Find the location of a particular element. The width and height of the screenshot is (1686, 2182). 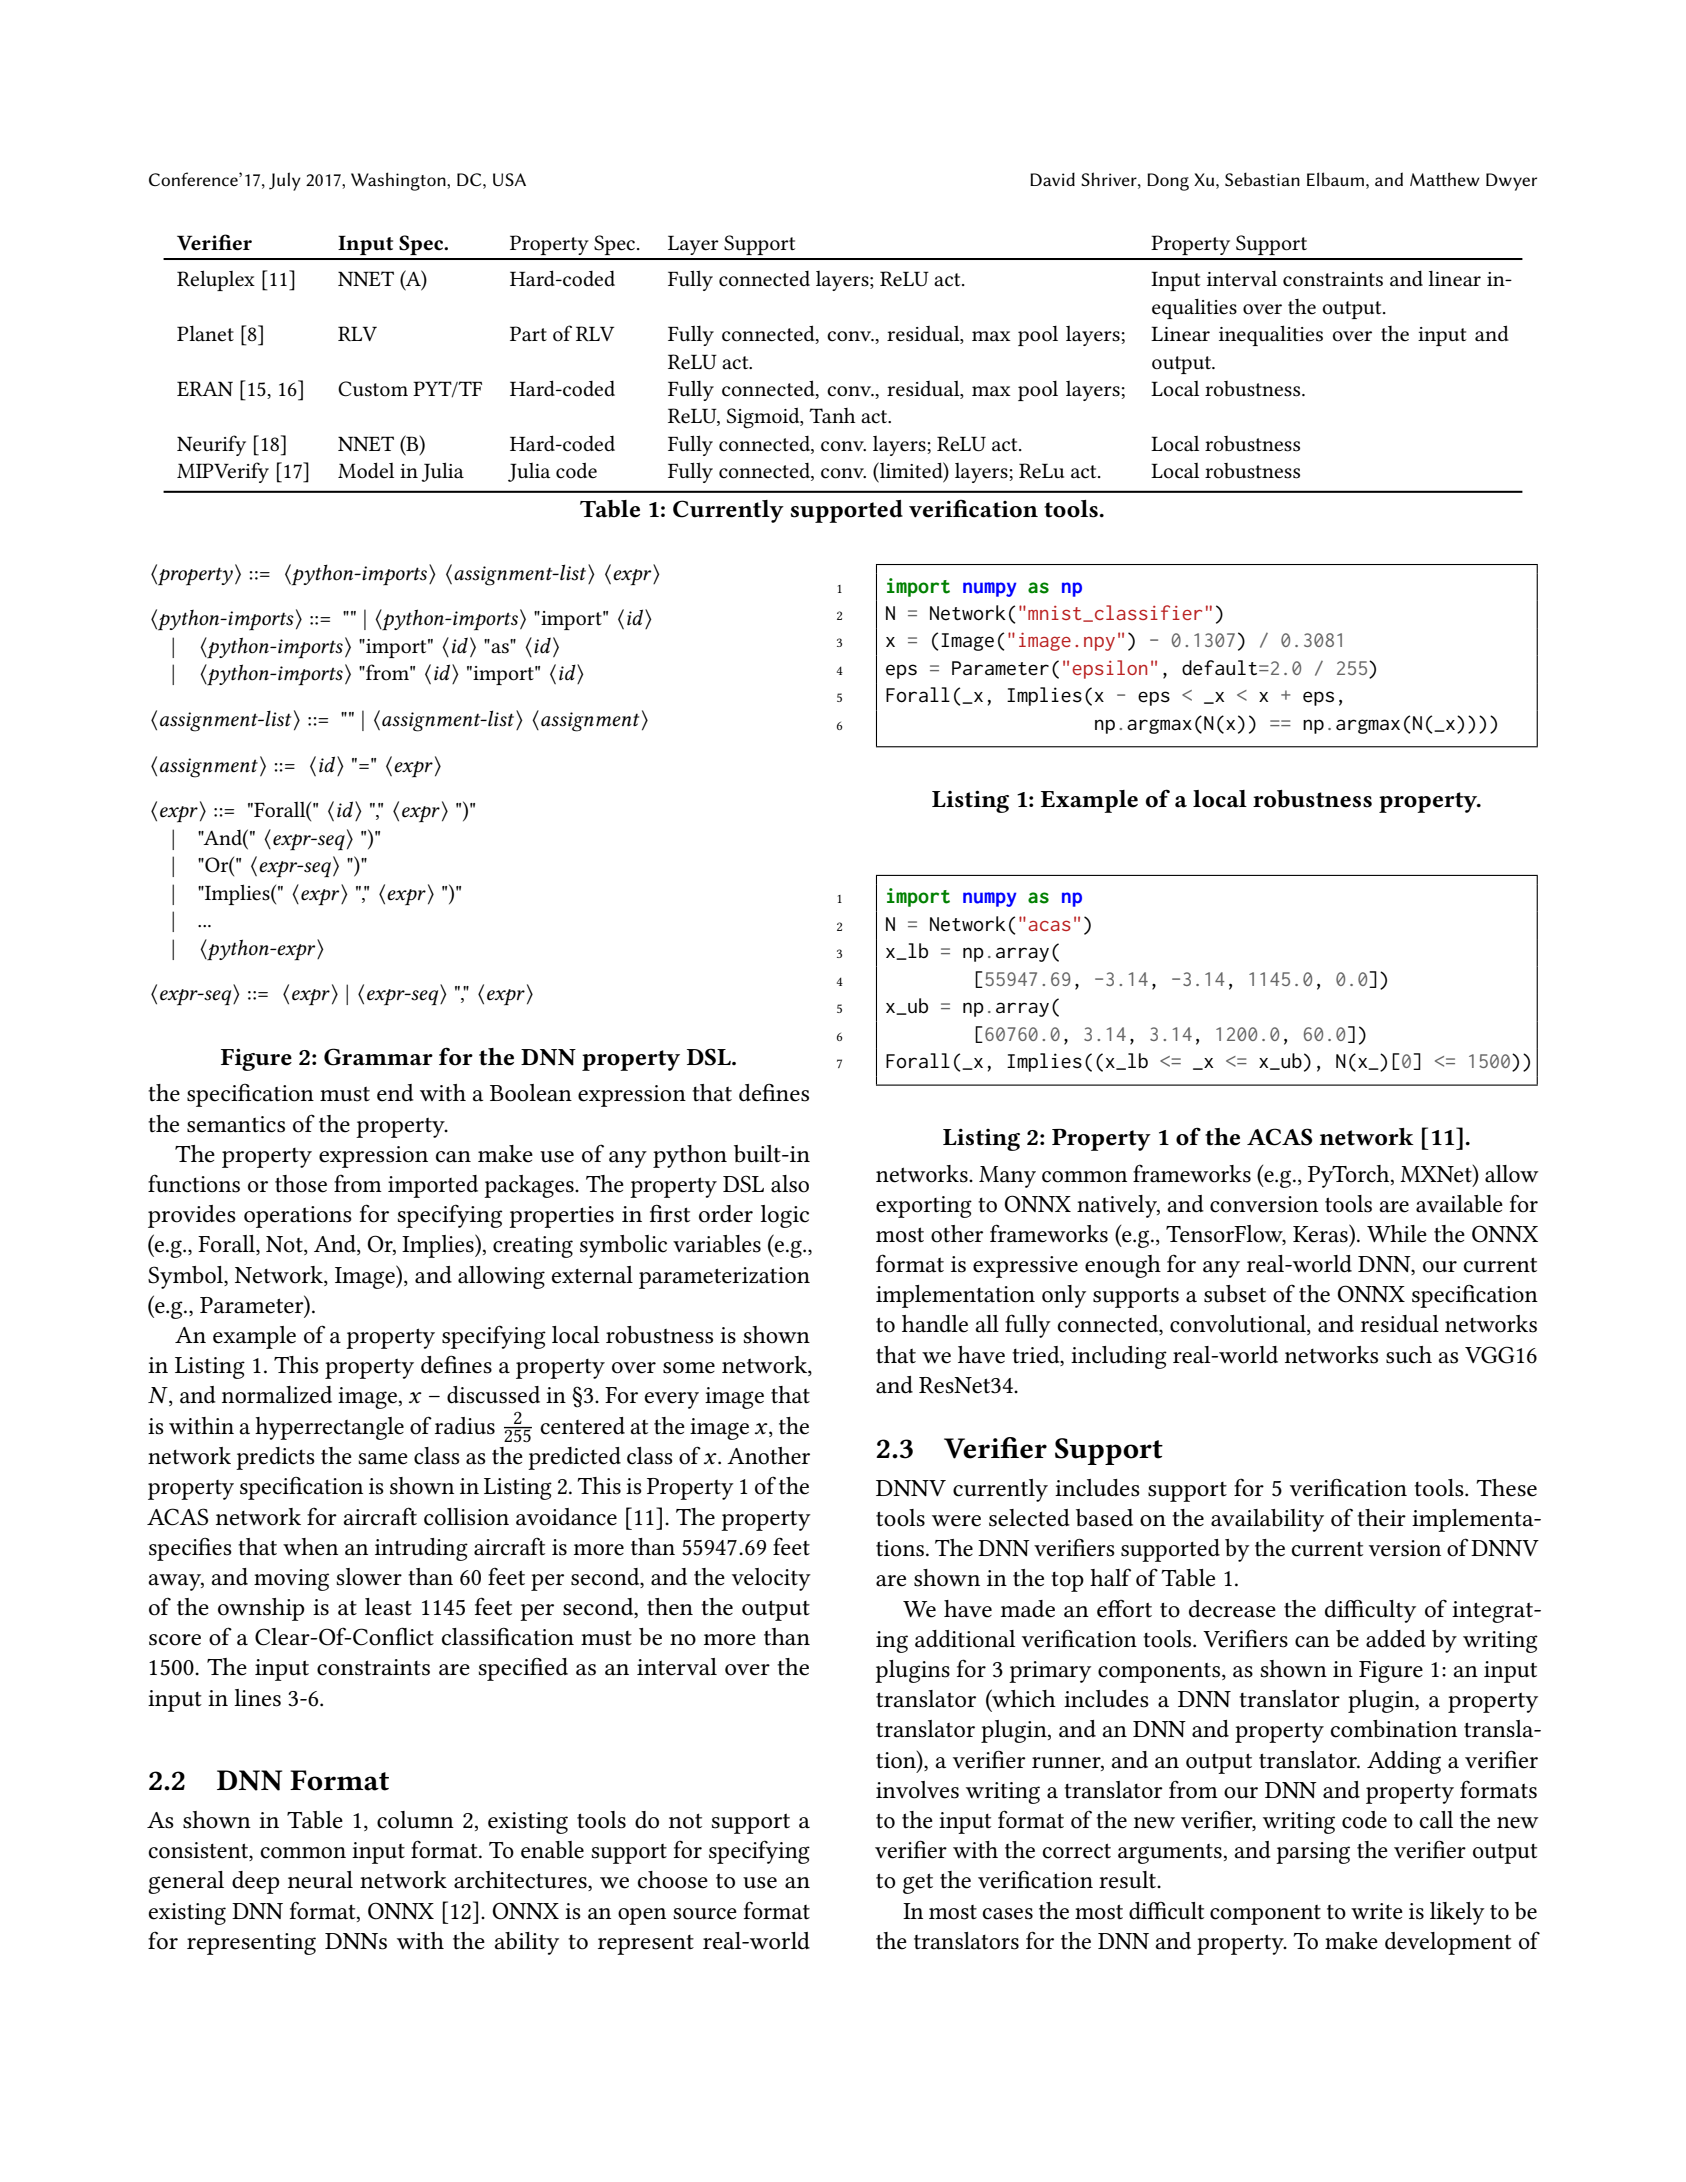

were is located at coordinates (956, 1521).
